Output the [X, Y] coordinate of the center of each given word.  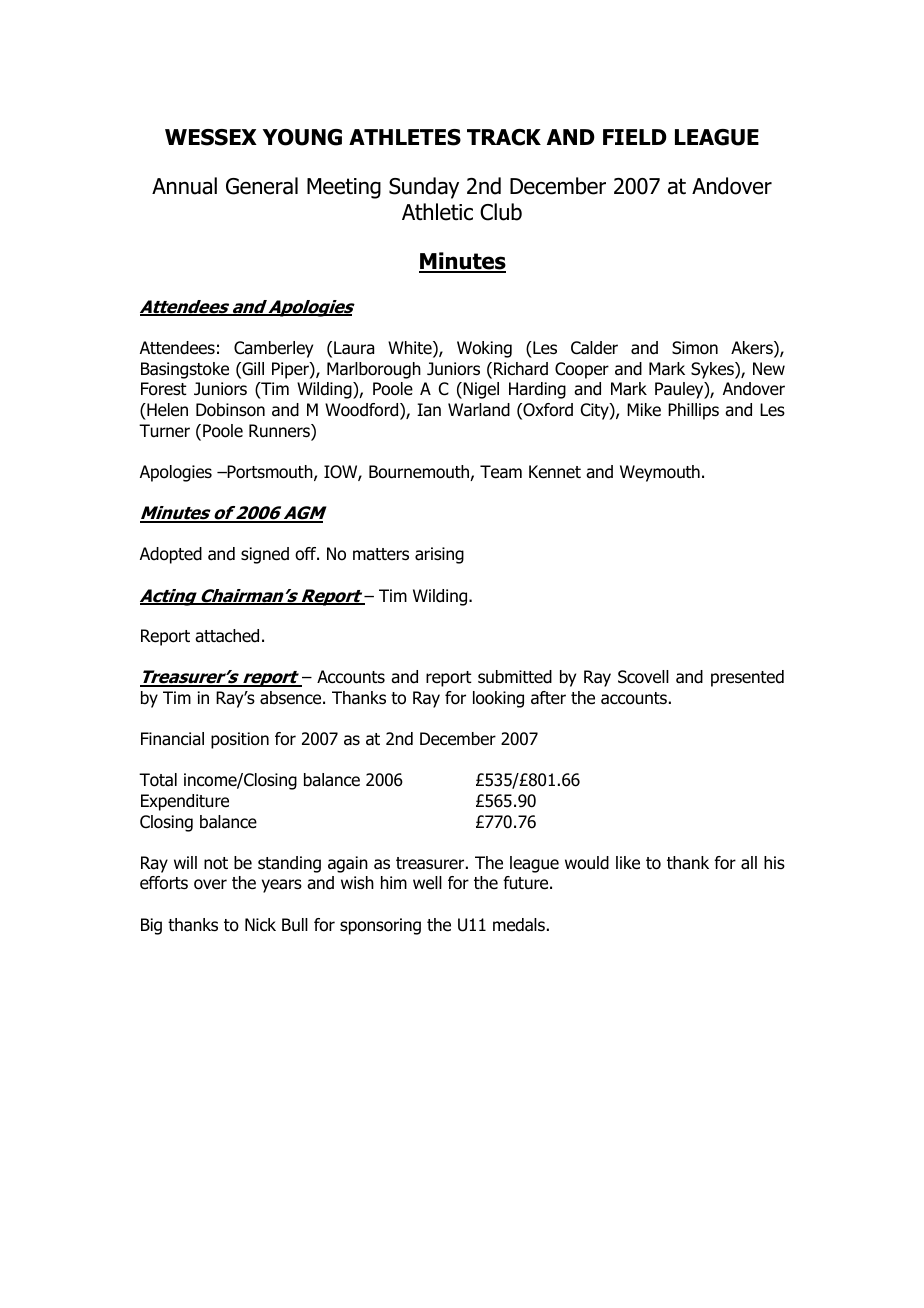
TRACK [504, 137]
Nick [260, 924]
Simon [695, 348]
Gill [252, 370]
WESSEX [211, 137]
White [411, 349]
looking [498, 699]
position [240, 740]
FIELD [635, 137]
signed [265, 555]
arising [439, 555]
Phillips [693, 411]
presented [747, 678]
